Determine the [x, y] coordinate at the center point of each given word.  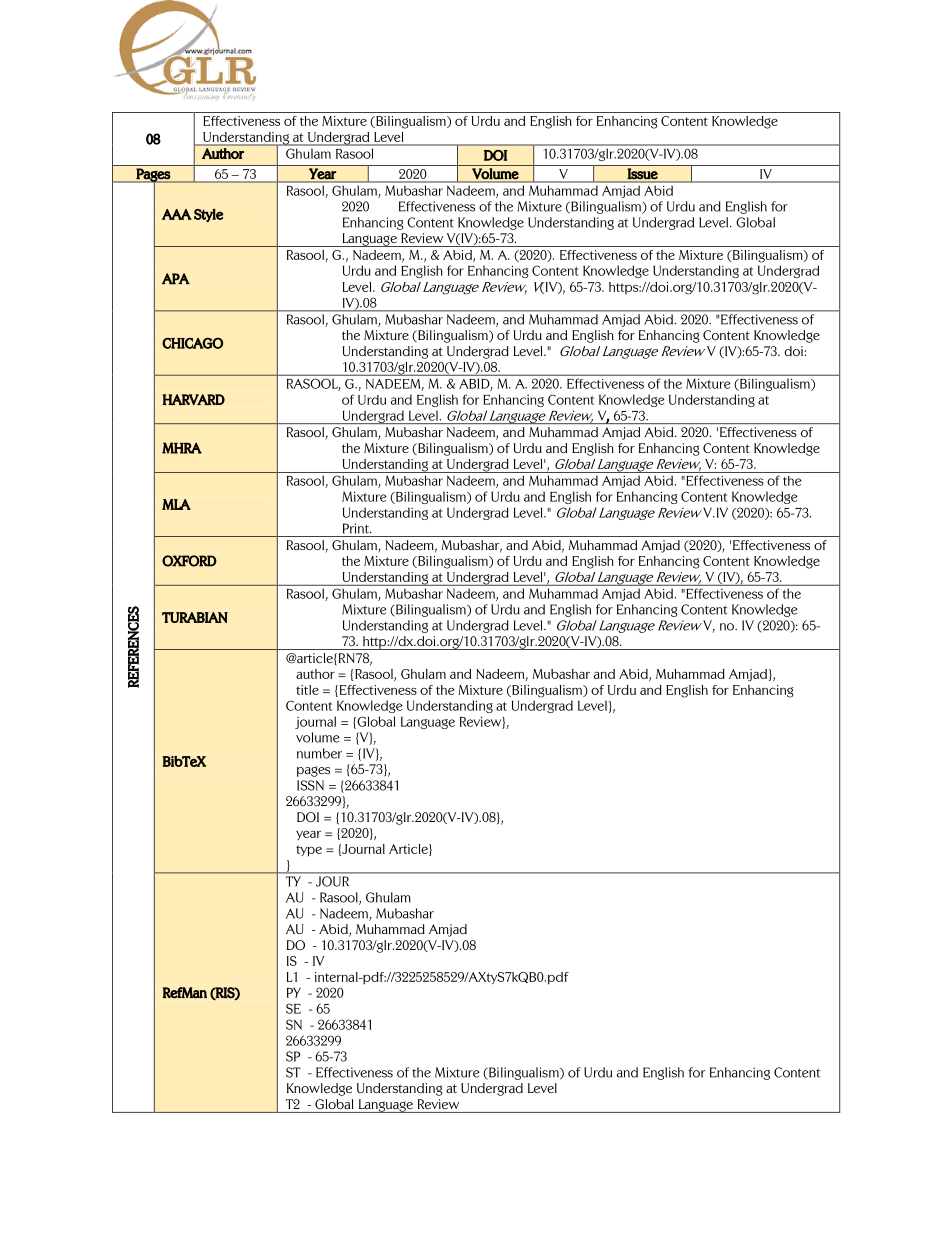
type [309, 850]
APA [176, 279]
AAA [177, 214]
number [319, 753]
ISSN [310, 785]
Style [208, 215]
